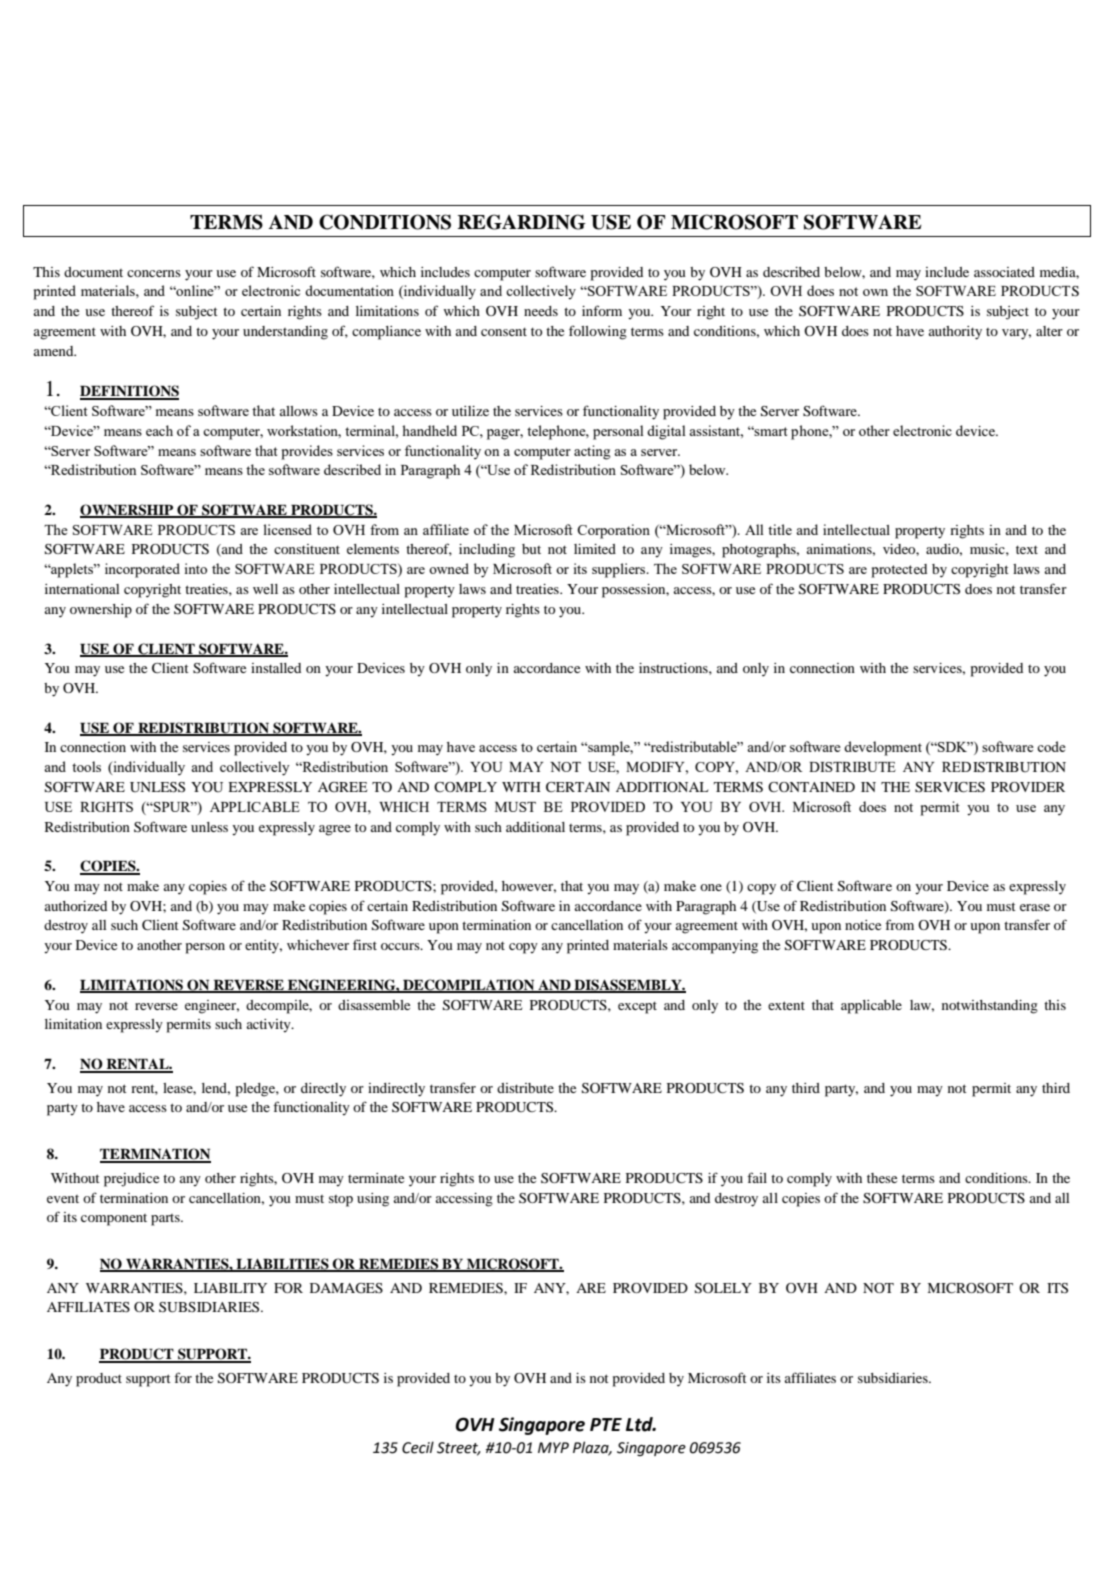  I want to click on extent, so click(786, 1005).
